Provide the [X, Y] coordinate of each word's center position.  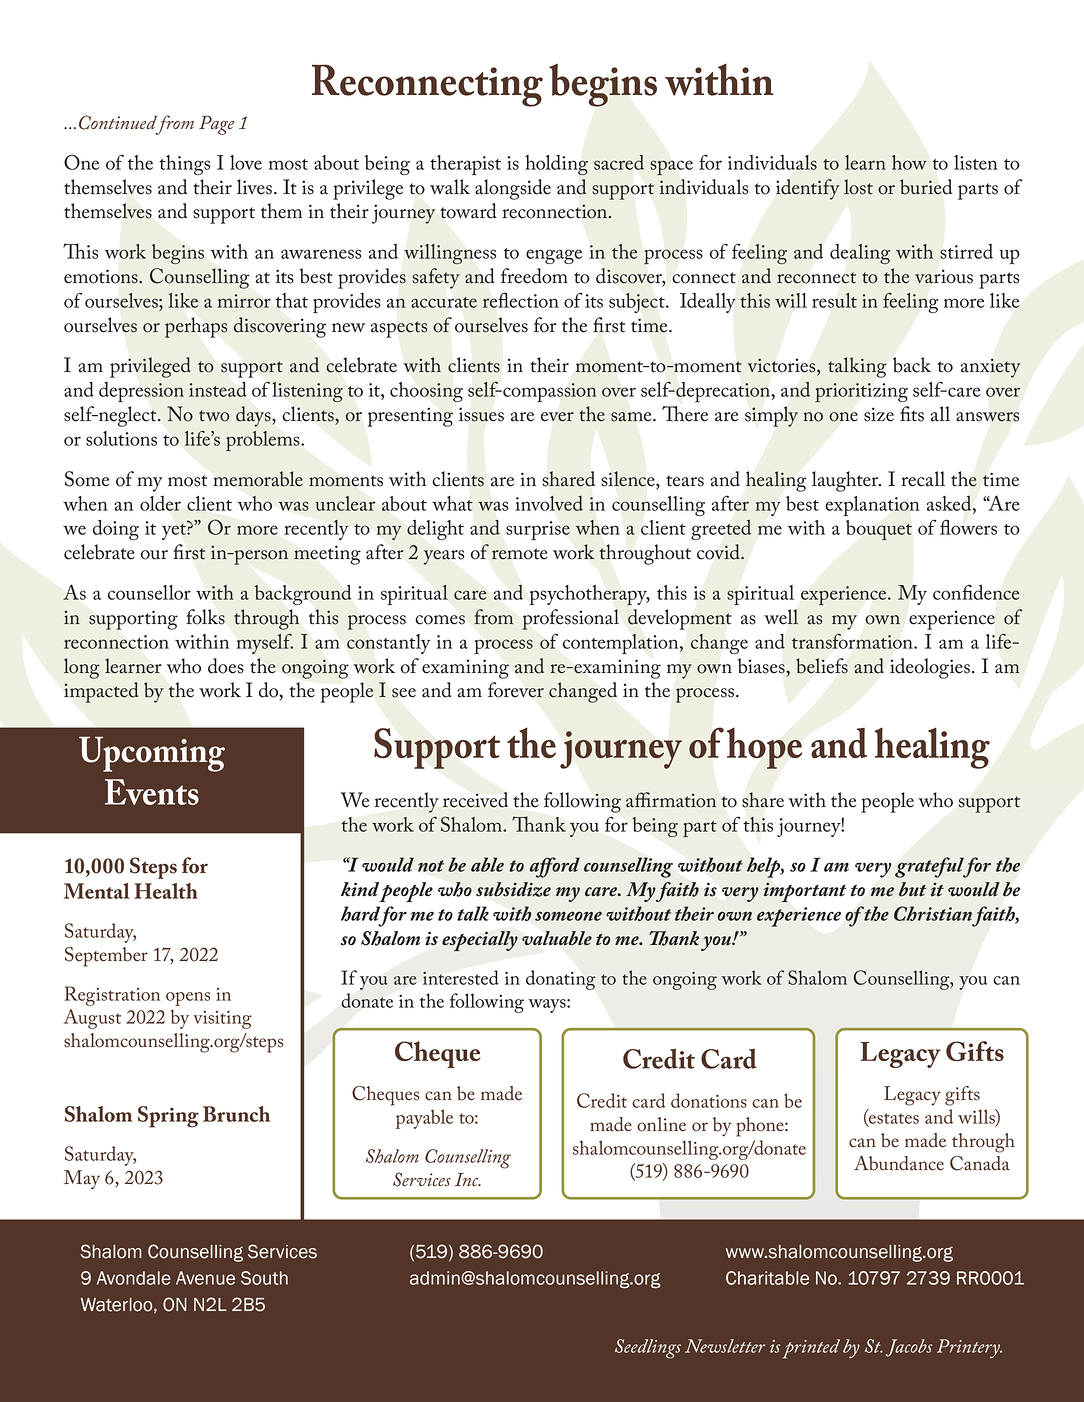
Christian [933, 913]
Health [166, 891]
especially [480, 941]
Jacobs [909, 1348]
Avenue [205, 1278]
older [160, 503]
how [909, 162]
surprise [538, 530]
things [184, 165]
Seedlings [648, 1349]
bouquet [879, 530]
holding [556, 165]
